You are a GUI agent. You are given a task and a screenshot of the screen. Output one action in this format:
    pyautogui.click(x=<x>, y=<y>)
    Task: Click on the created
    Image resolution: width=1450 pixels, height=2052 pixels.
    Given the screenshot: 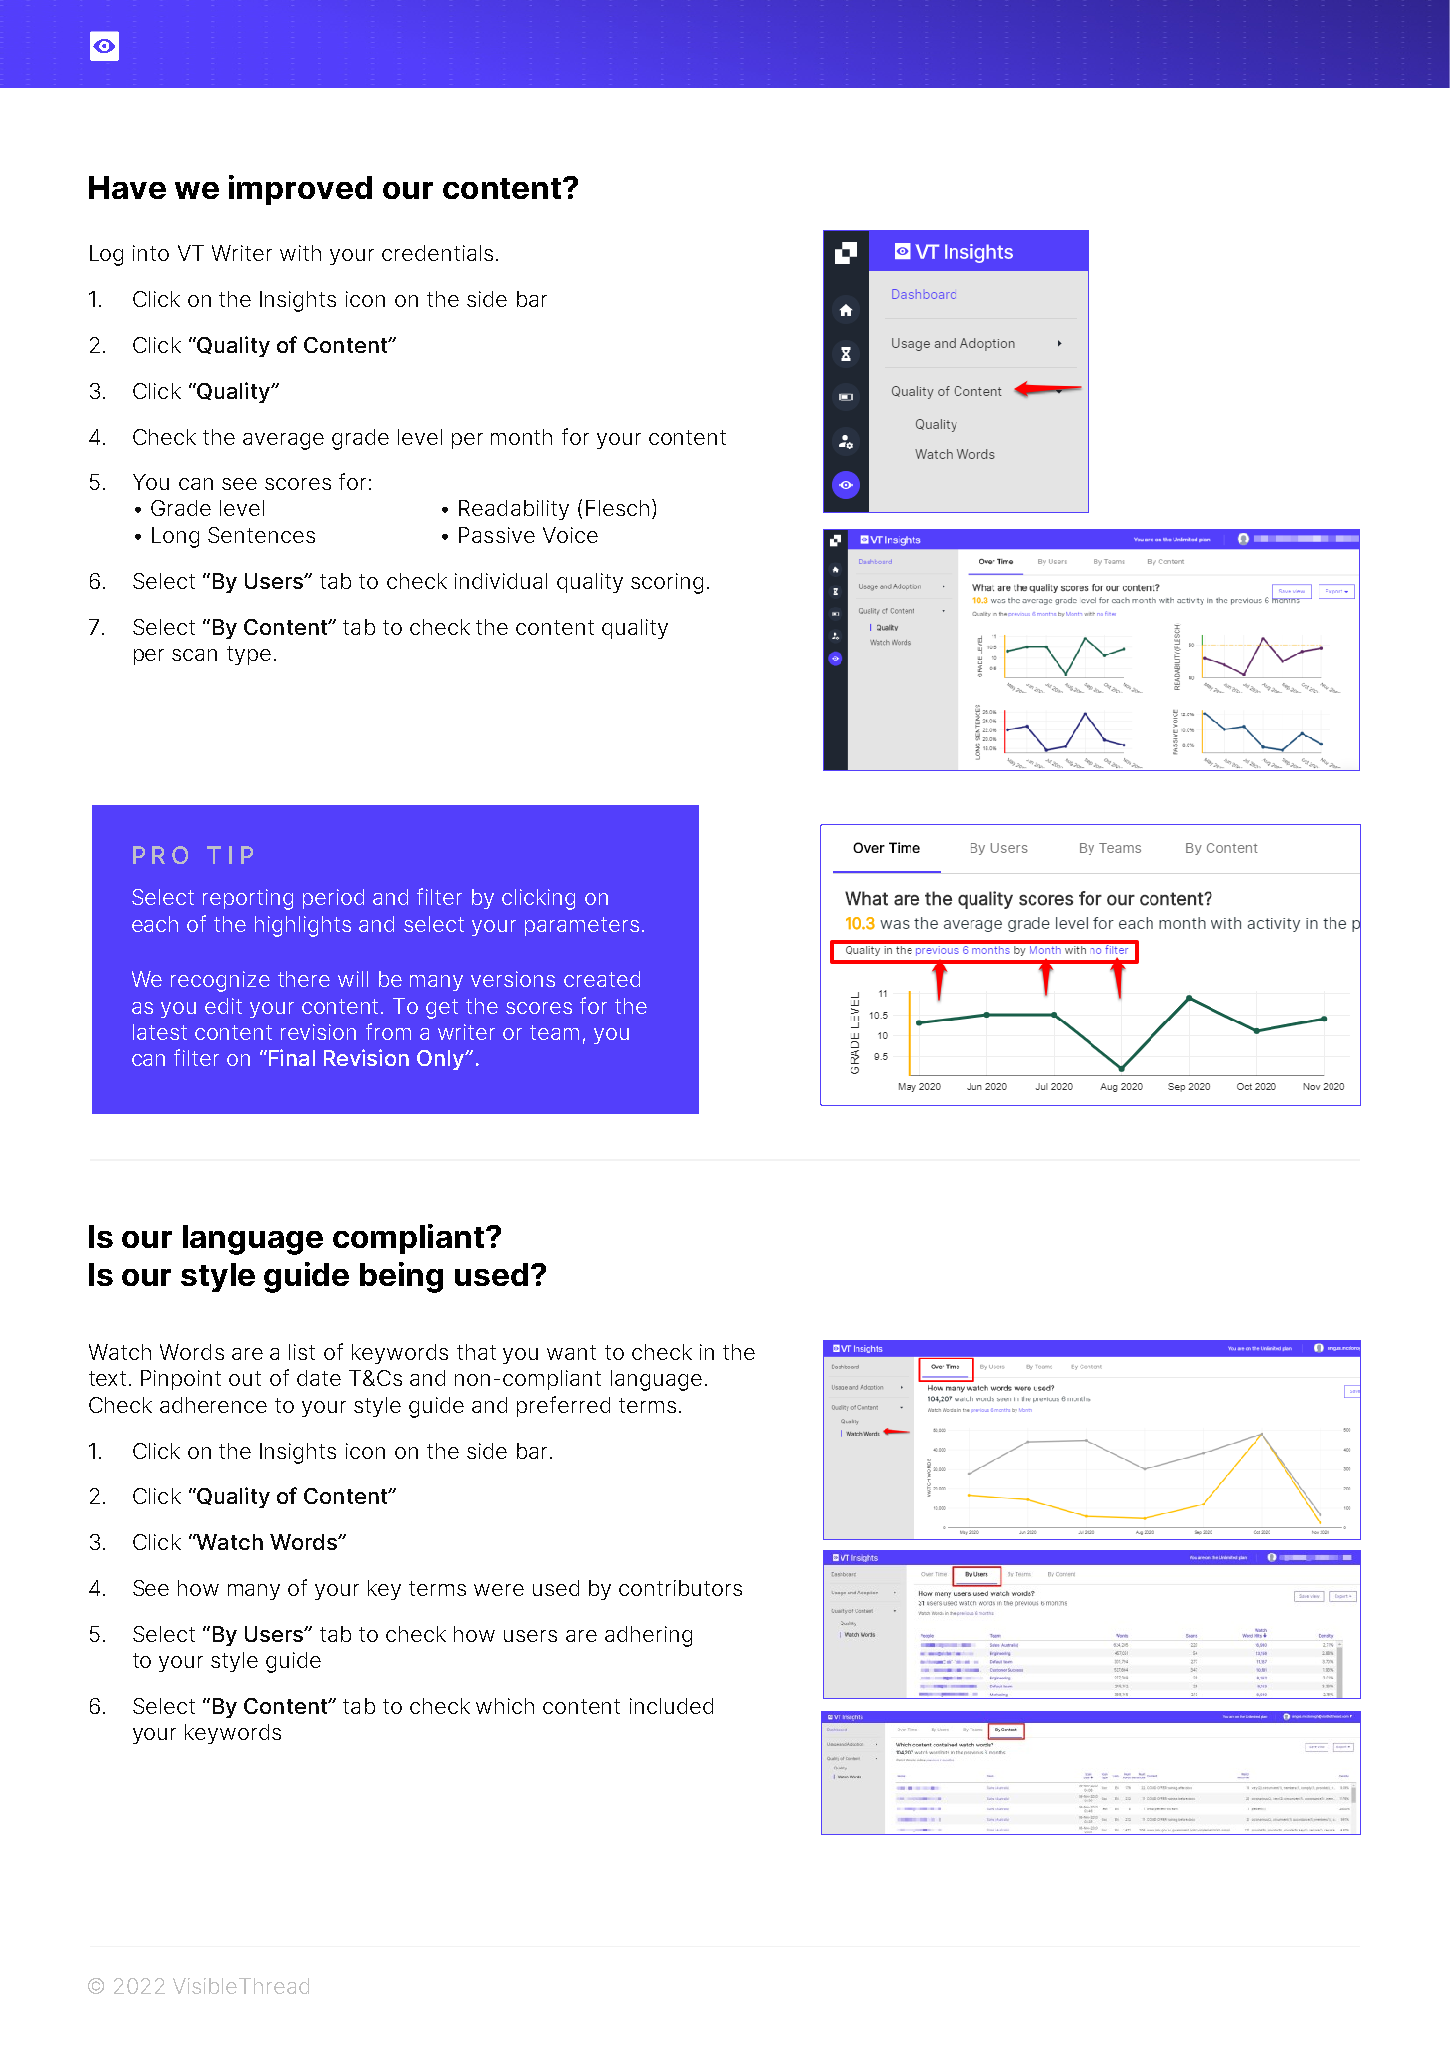 What is the action you would take?
    pyautogui.click(x=602, y=979)
